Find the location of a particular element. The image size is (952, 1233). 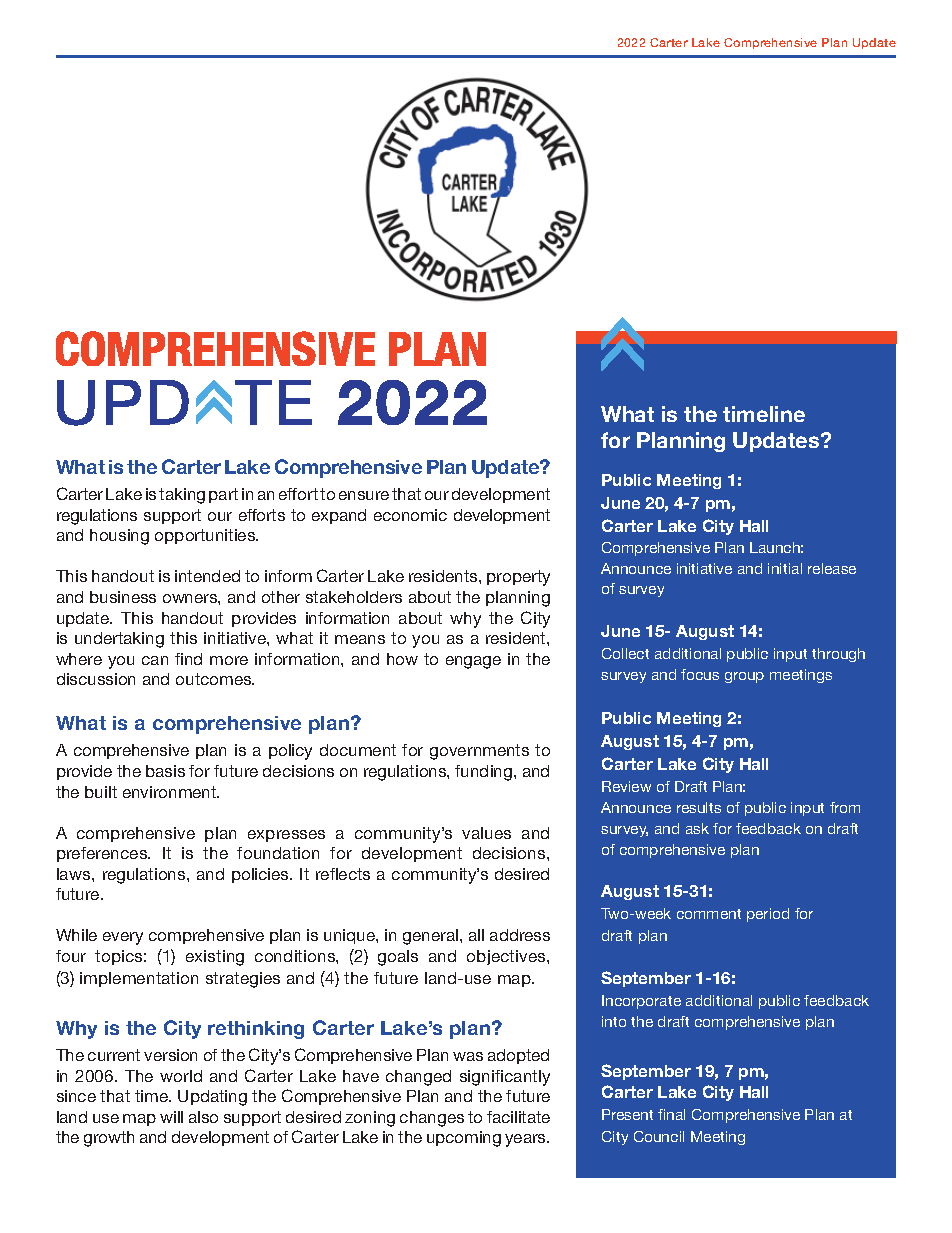

objectives is located at coordinates (507, 957).
